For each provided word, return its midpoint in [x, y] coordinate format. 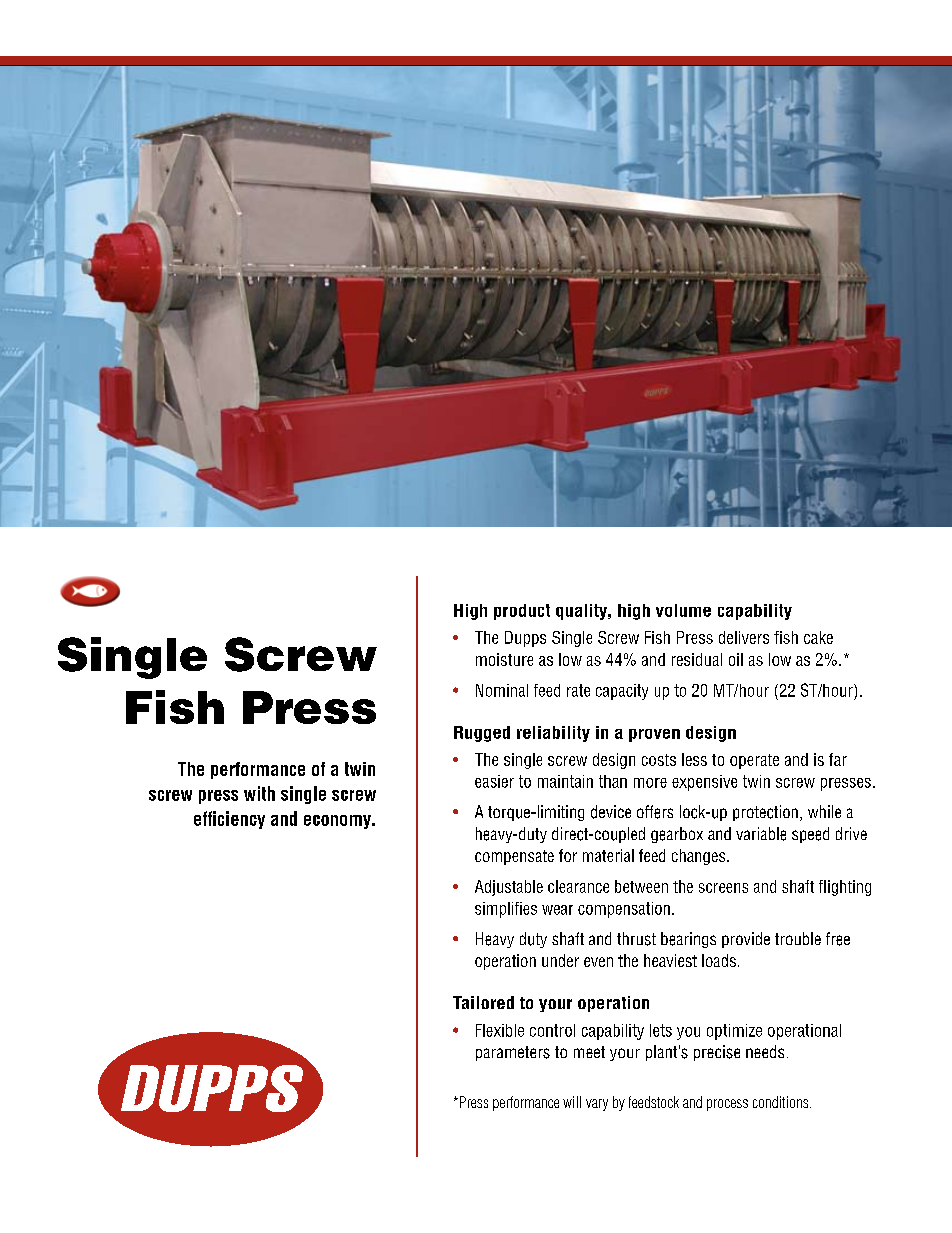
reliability [553, 734]
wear [557, 910]
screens [723, 888]
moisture [504, 659]
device [611, 812]
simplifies [506, 910]
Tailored [483, 1002]
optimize [734, 1032]
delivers [744, 637]
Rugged [482, 734]
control [552, 1030]
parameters [513, 1053]
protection [765, 813]
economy [338, 822]
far [838, 759]
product [522, 612]
